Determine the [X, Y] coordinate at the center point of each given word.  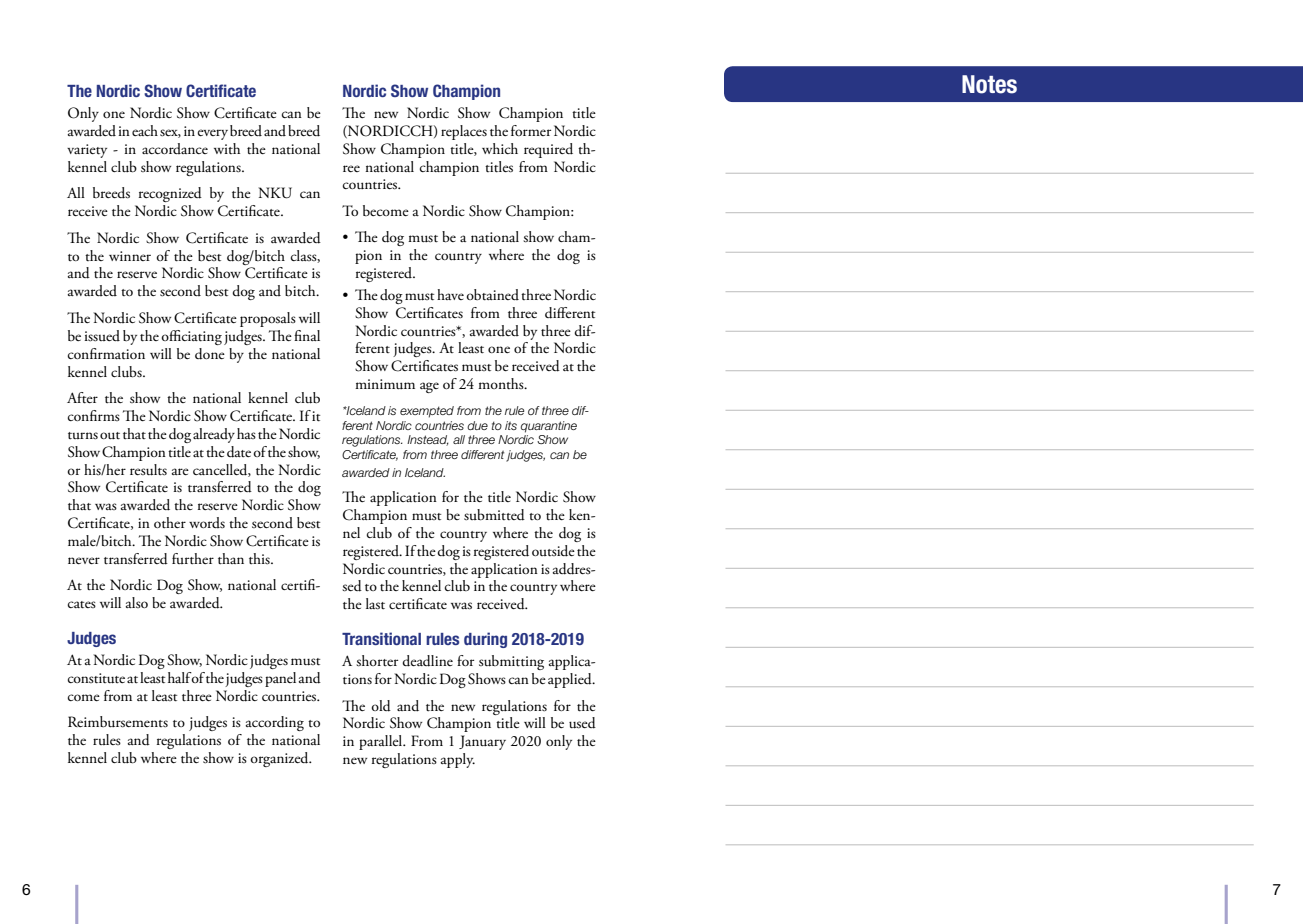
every [212, 134]
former [531, 130]
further [193, 559]
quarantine [549, 427]
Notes [989, 84]
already [214, 435]
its [511, 425]
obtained [492, 295]
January [482, 742]
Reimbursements [118, 722]
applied [571, 680]
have [450, 294]
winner [130, 256]
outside [553, 551]
